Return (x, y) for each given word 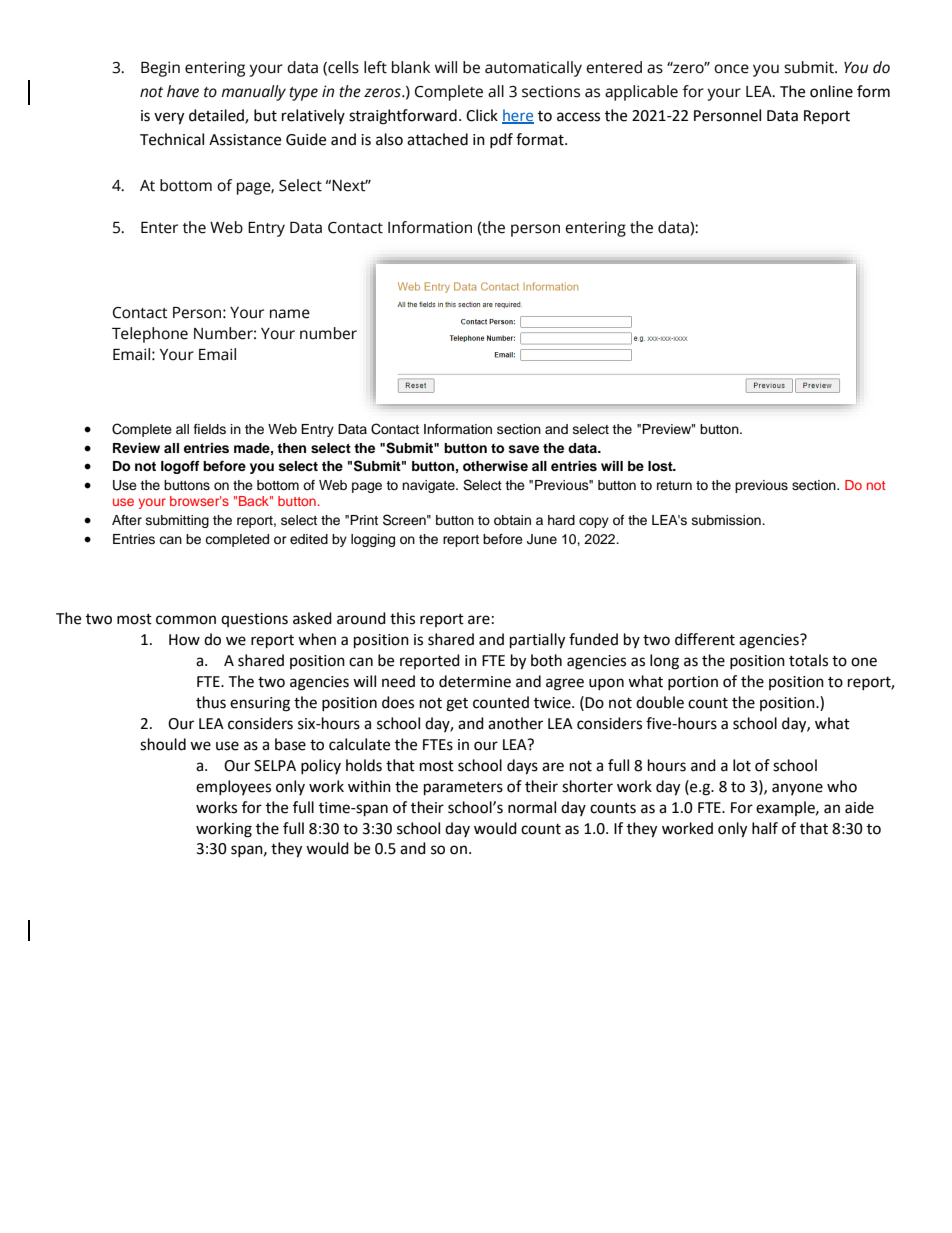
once (731, 69)
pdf (501, 140)
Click (482, 115)
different (705, 639)
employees (233, 787)
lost (661, 466)
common (186, 620)
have (183, 91)
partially (537, 641)
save (523, 449)
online (831, 91)
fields (210, 429)
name (290, 314)
